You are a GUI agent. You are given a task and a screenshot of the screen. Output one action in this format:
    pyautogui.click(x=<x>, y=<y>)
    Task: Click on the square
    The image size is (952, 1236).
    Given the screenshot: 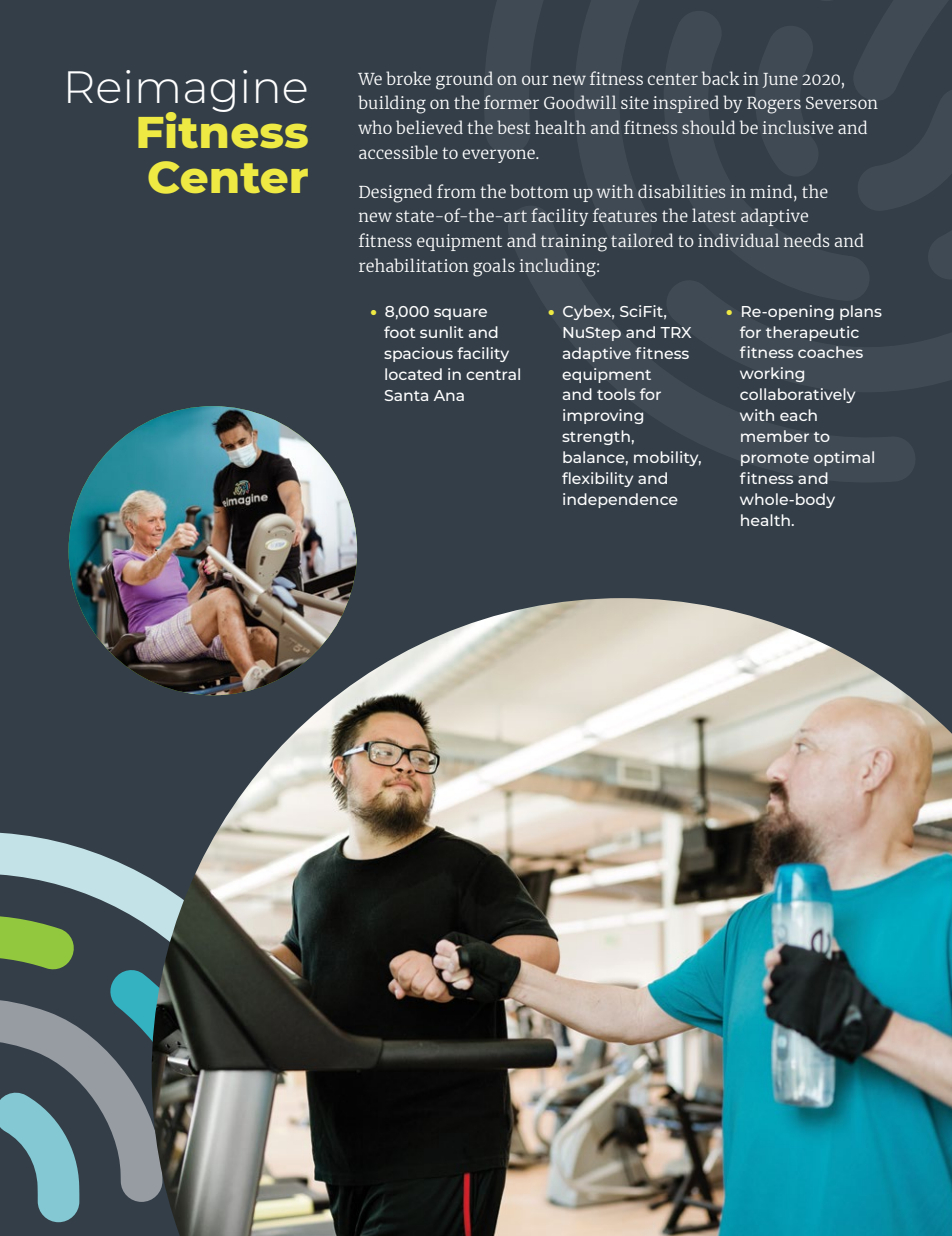 What is the action you would take?
    pyautogui.click(x=460, y=314)
